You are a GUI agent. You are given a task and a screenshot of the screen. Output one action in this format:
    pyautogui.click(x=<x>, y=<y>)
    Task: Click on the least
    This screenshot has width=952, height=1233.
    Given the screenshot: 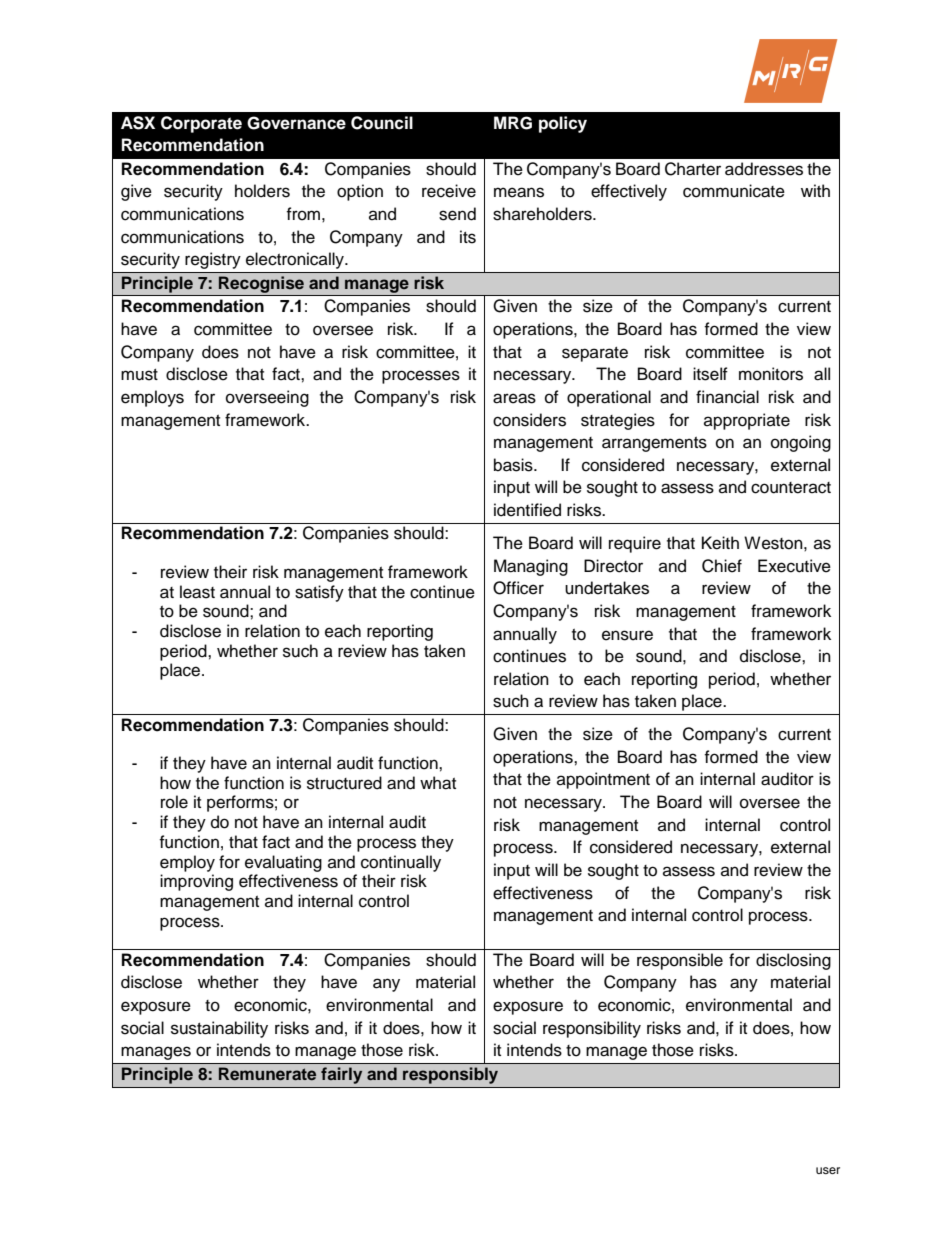 What is the action you would take?
    pyautogui.click(x=197, y=592)
